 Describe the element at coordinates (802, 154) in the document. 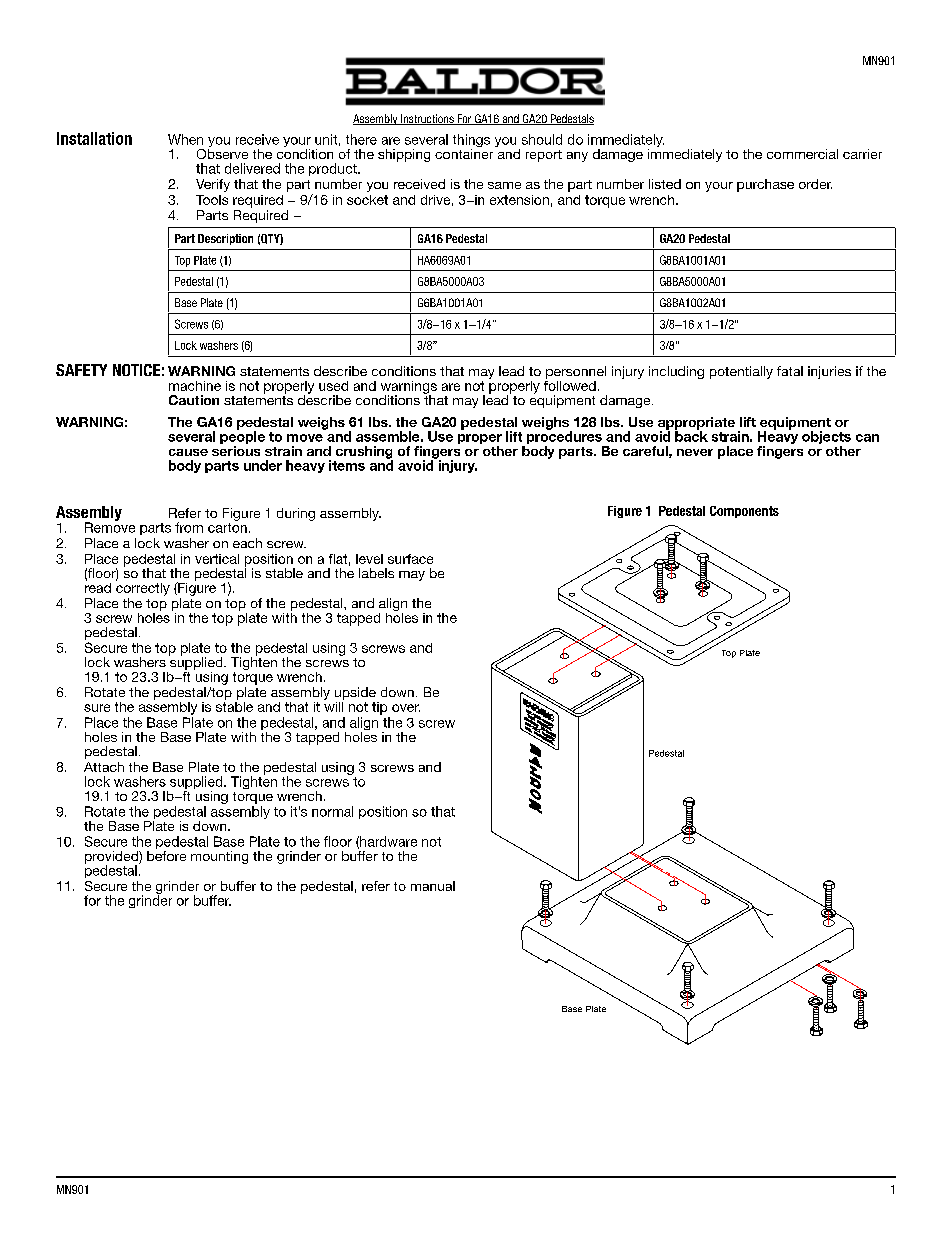

I see `commercial` at that location.
